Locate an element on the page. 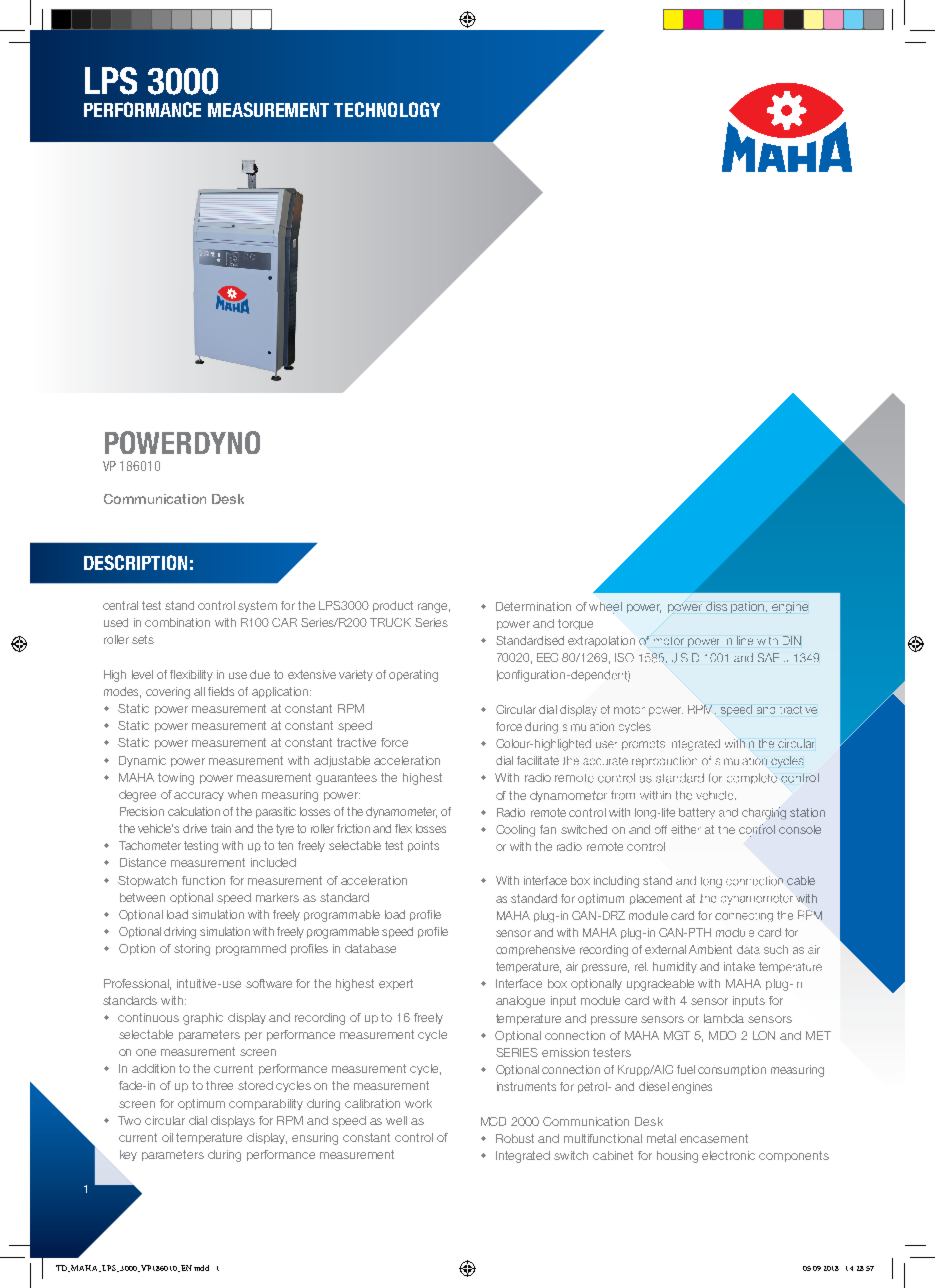 The width and height of the page is (935, 1288). oil is located at coordinates (167, 1137).
